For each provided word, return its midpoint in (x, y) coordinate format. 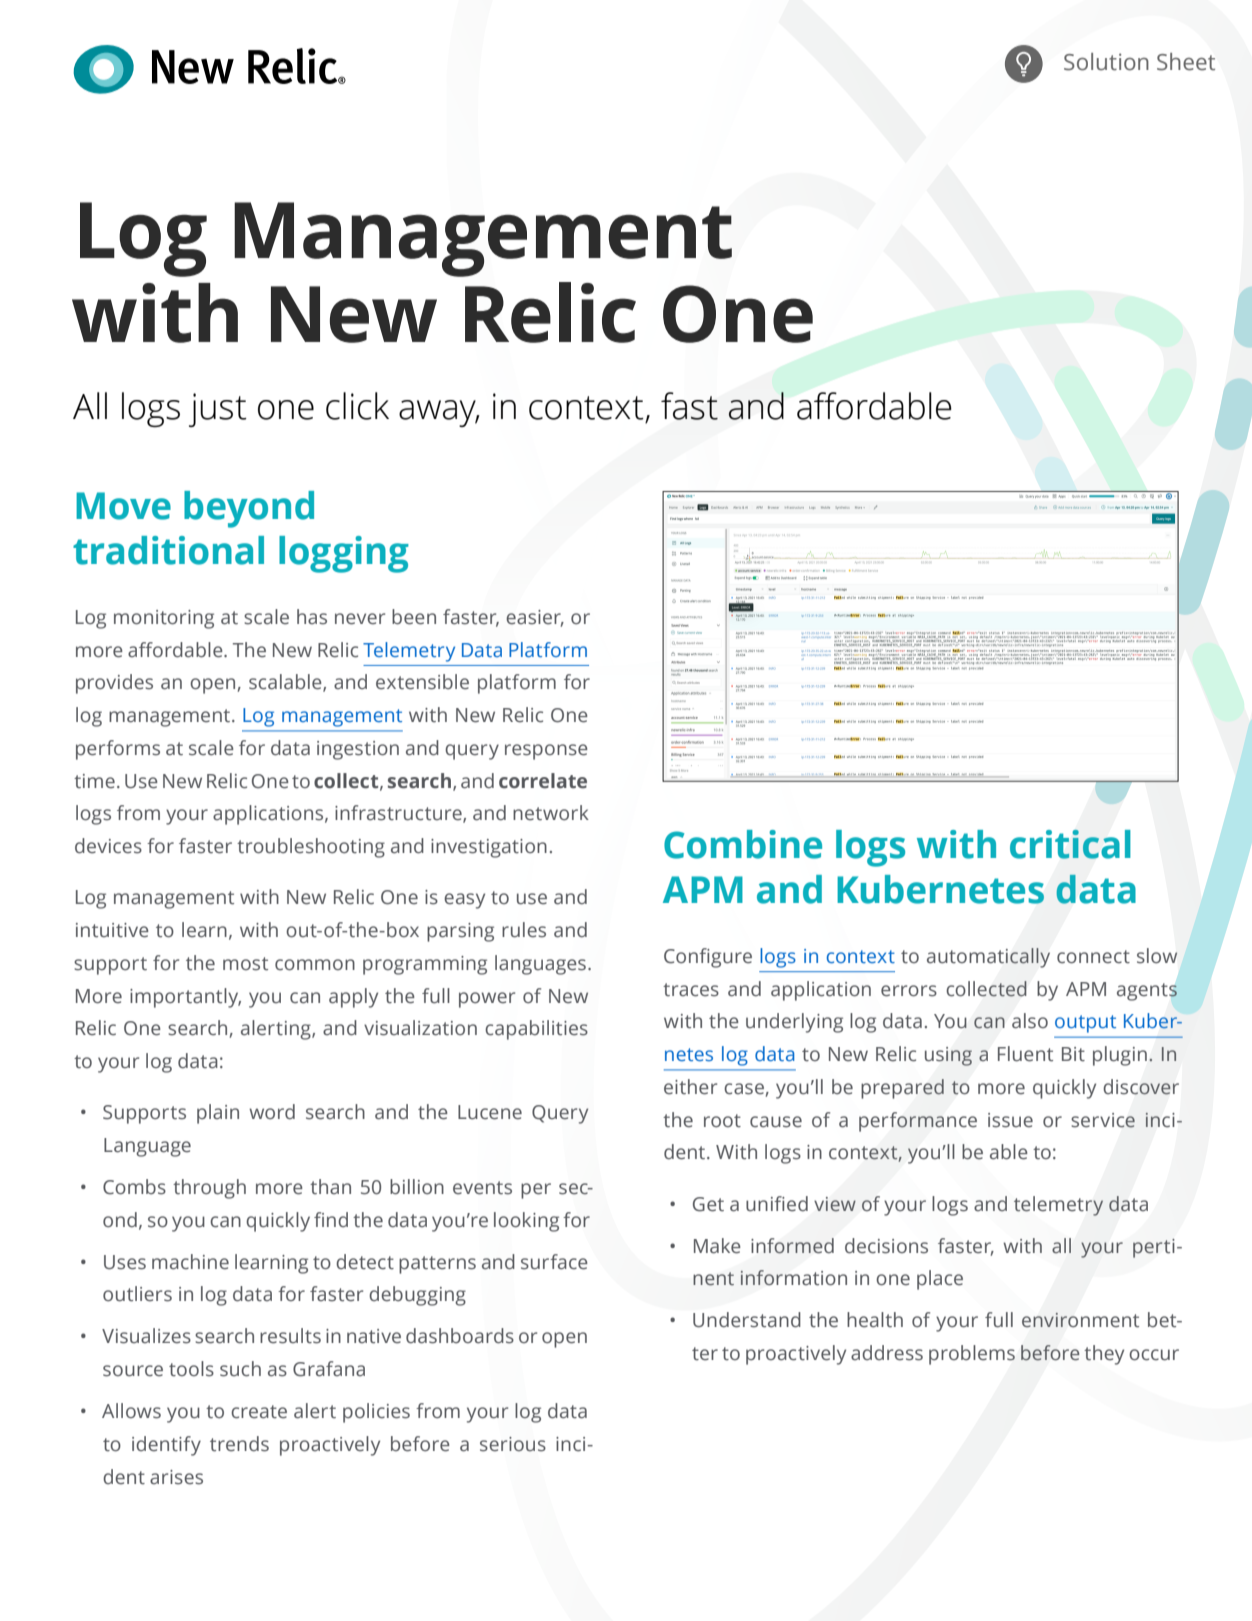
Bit (1073, 1054)
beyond (249, 509)
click (357, 406)
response (546, 752)
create (259, 1412)
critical (1070, 844)
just (218, 410)
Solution (1106, 62)
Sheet (1186, 62)
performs (118, 750)
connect (1093, 957)
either (690, 1087)
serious (513, 1444)
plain (218, 1114)
